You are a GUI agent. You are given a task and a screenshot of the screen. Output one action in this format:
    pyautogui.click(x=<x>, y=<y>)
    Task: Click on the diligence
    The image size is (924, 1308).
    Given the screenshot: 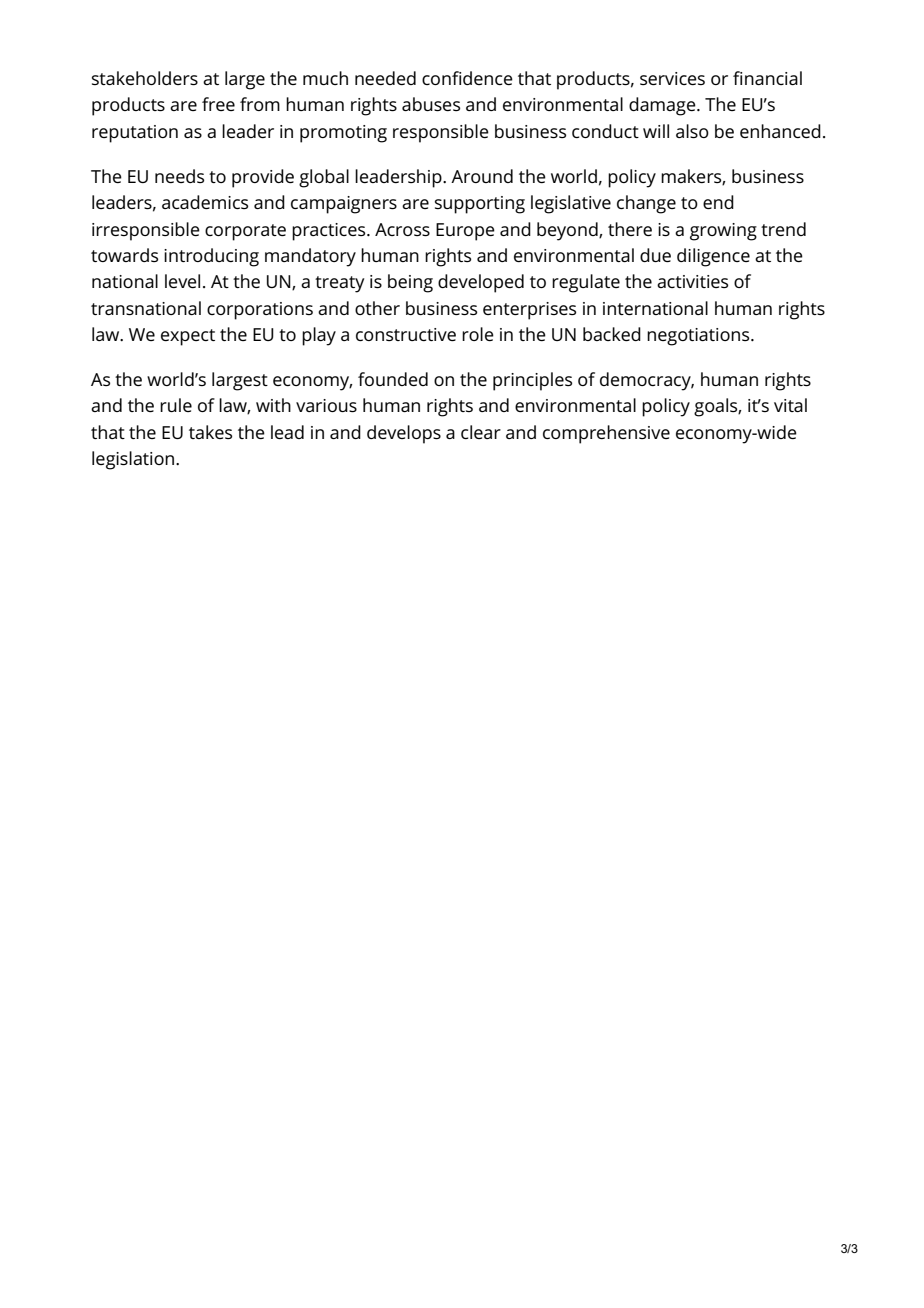 What is the action you would take?
    pyautogui.click(x=713, y=257)
